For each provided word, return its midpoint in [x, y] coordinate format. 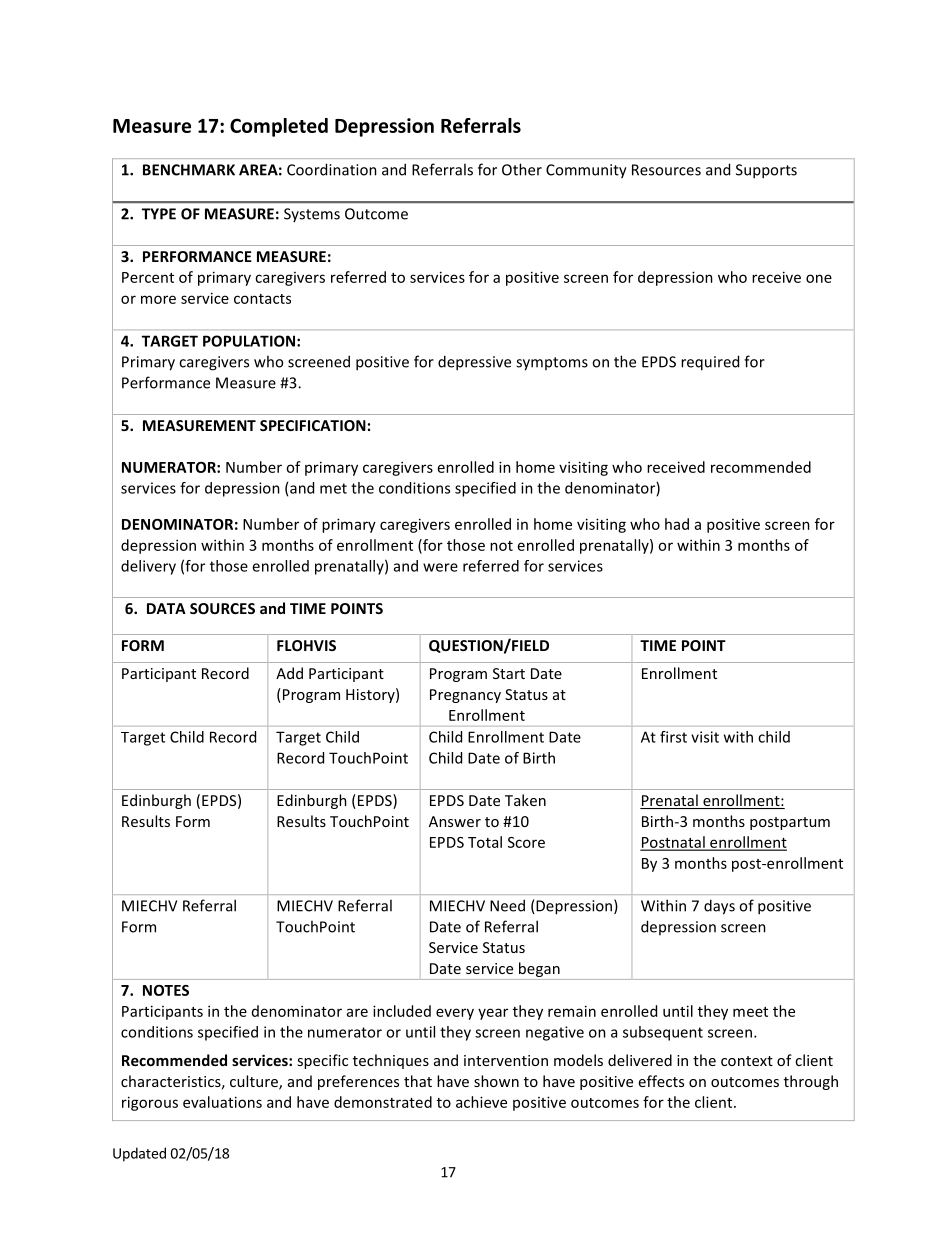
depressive [474, 363]
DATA [166, 608]
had [677, 524]
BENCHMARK [189, 170]
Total [485, 842]
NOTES [166, 990]
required [710, 363]
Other [522, 169]
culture [255, 1082]
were [440, 567]
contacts [262, 299]
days [719, 907]
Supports [766, 171]
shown [496, 1081]
